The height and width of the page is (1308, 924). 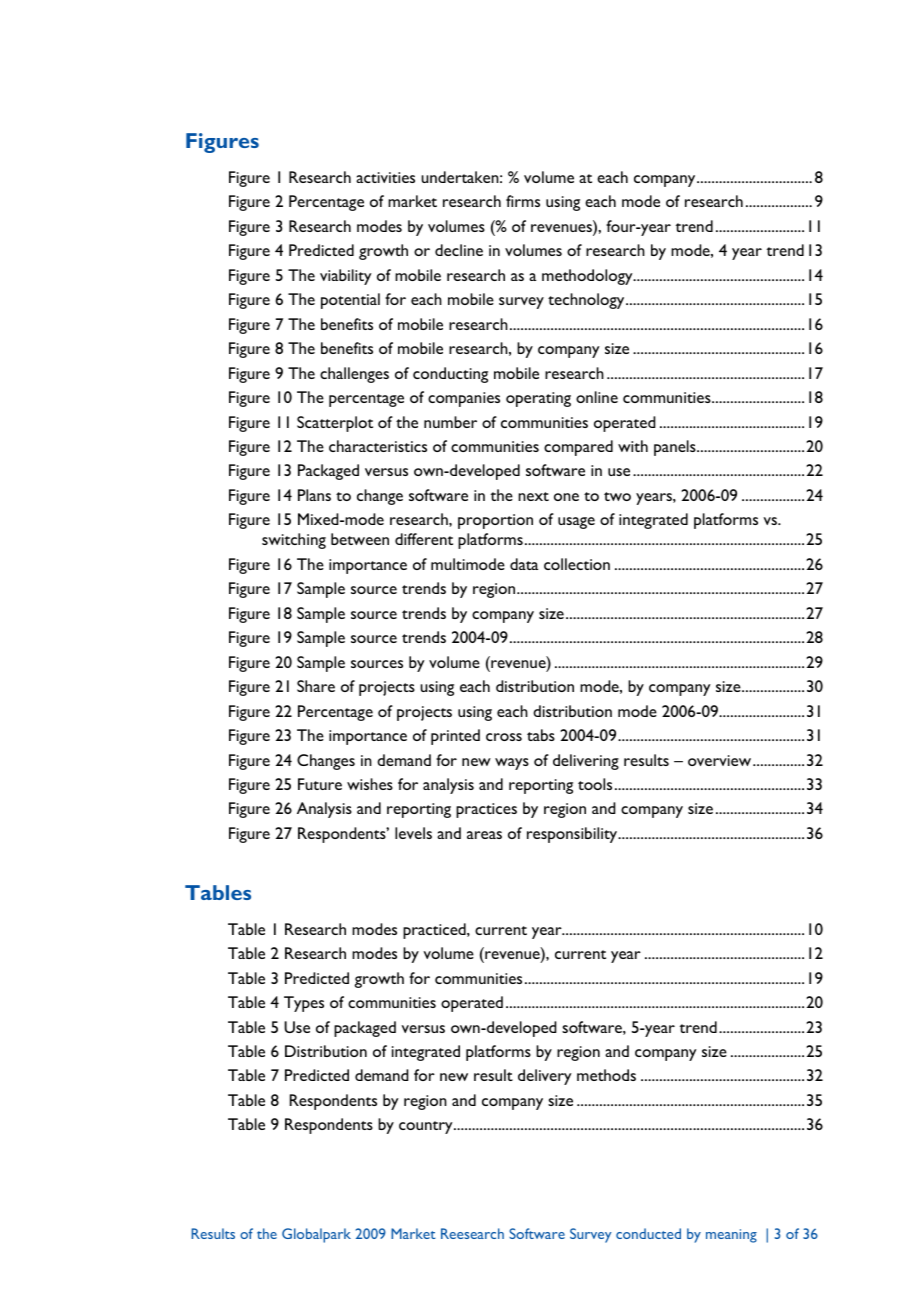 What do you see at coordinates (304, 1004) in the page?
I see `Types` at bounding box center [304, 1004].
